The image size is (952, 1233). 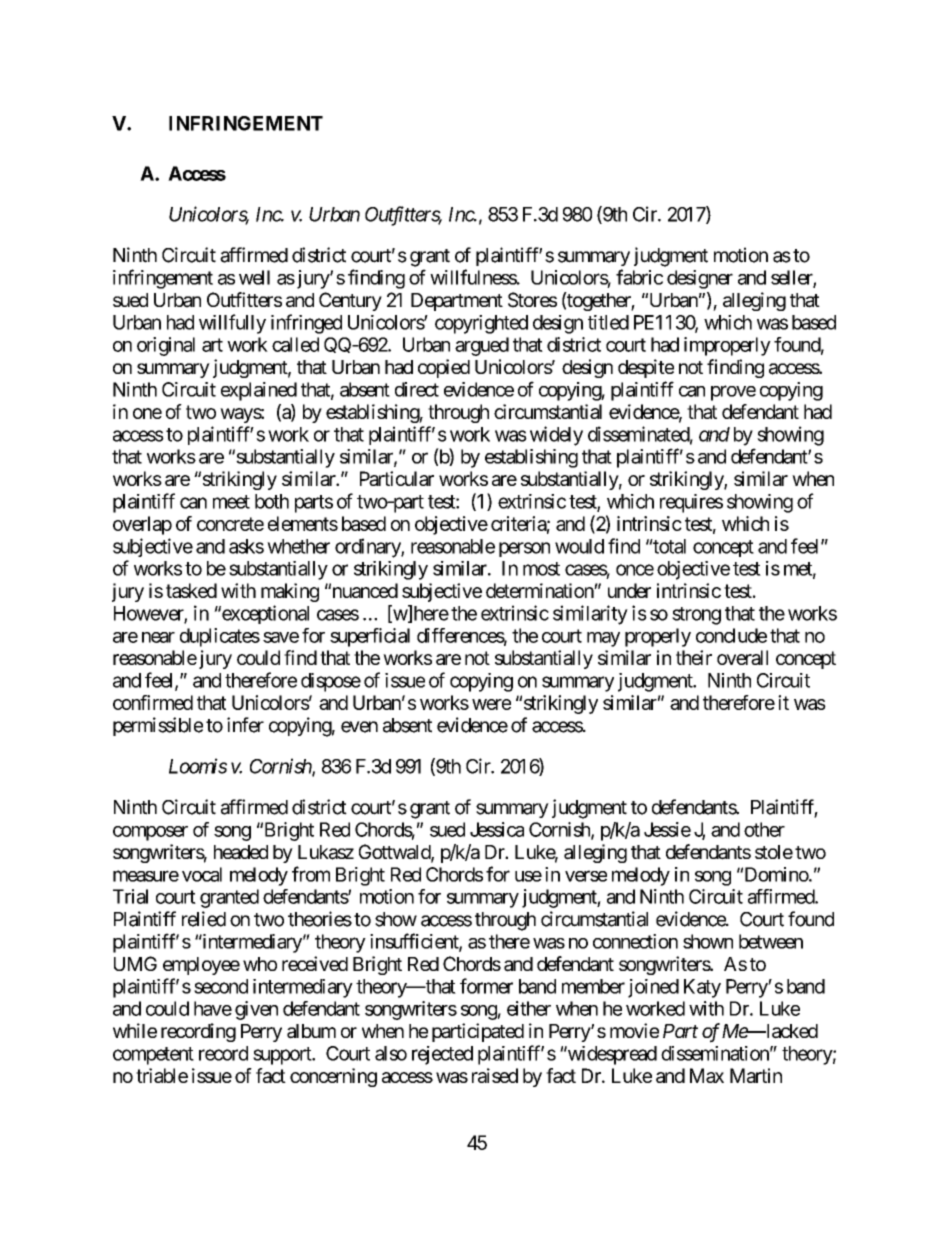 What do you see at coordinates (696, 616) in the screenshot?
I see `strong` at bounding box center [696, 616].
